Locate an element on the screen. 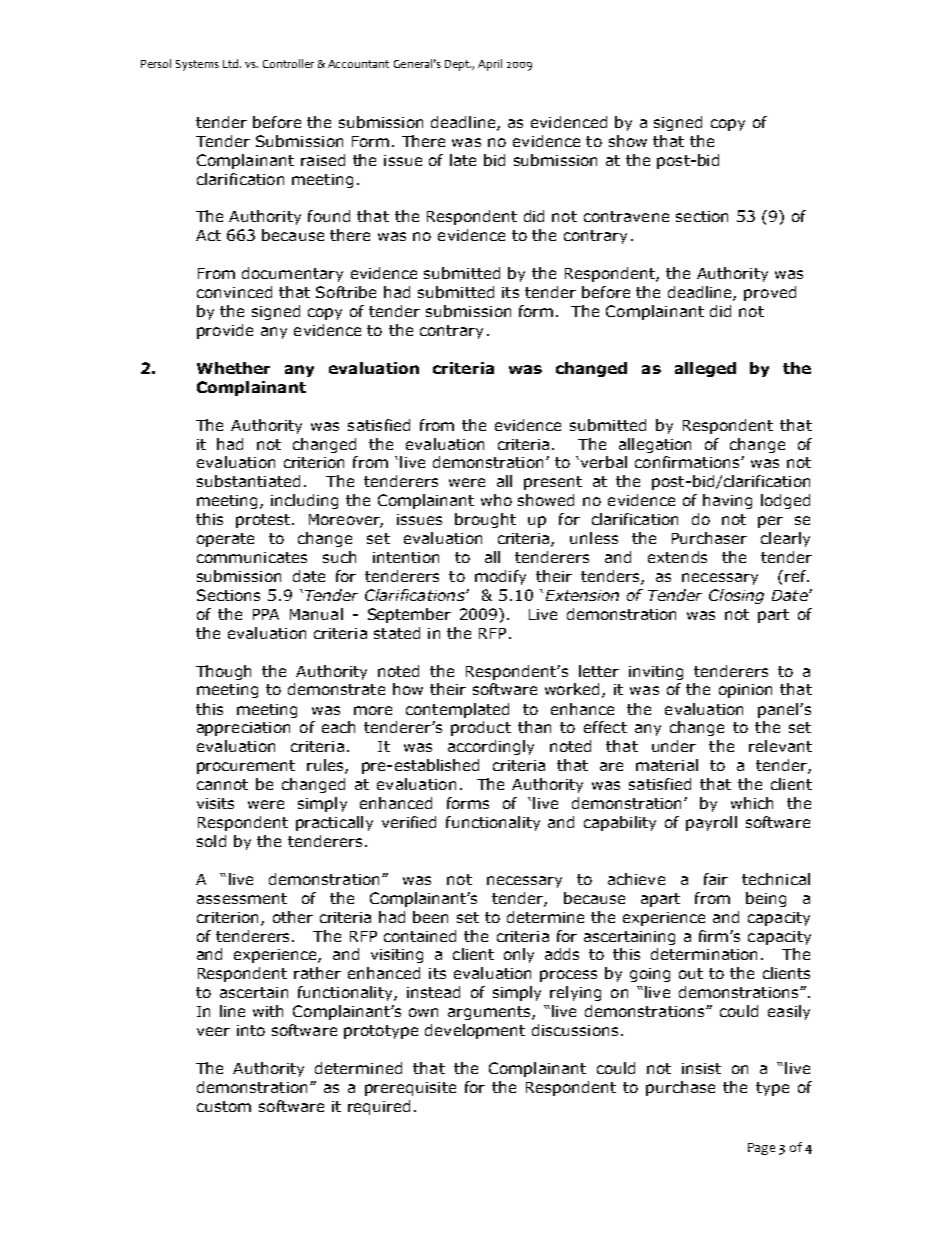  April is located at coordinates (490, 65).
